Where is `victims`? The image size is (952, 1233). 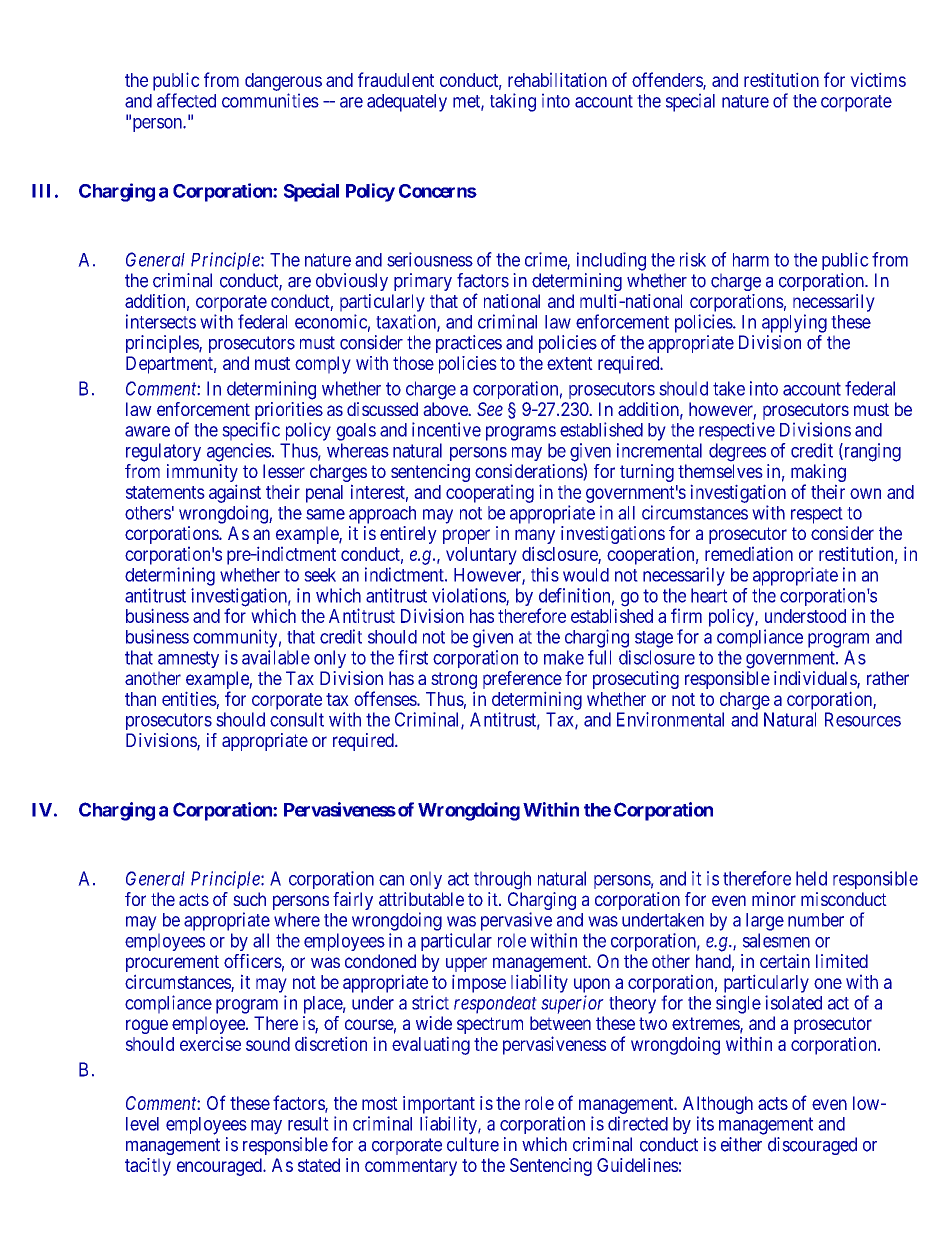
victims is located at coordinates (878, 79).
